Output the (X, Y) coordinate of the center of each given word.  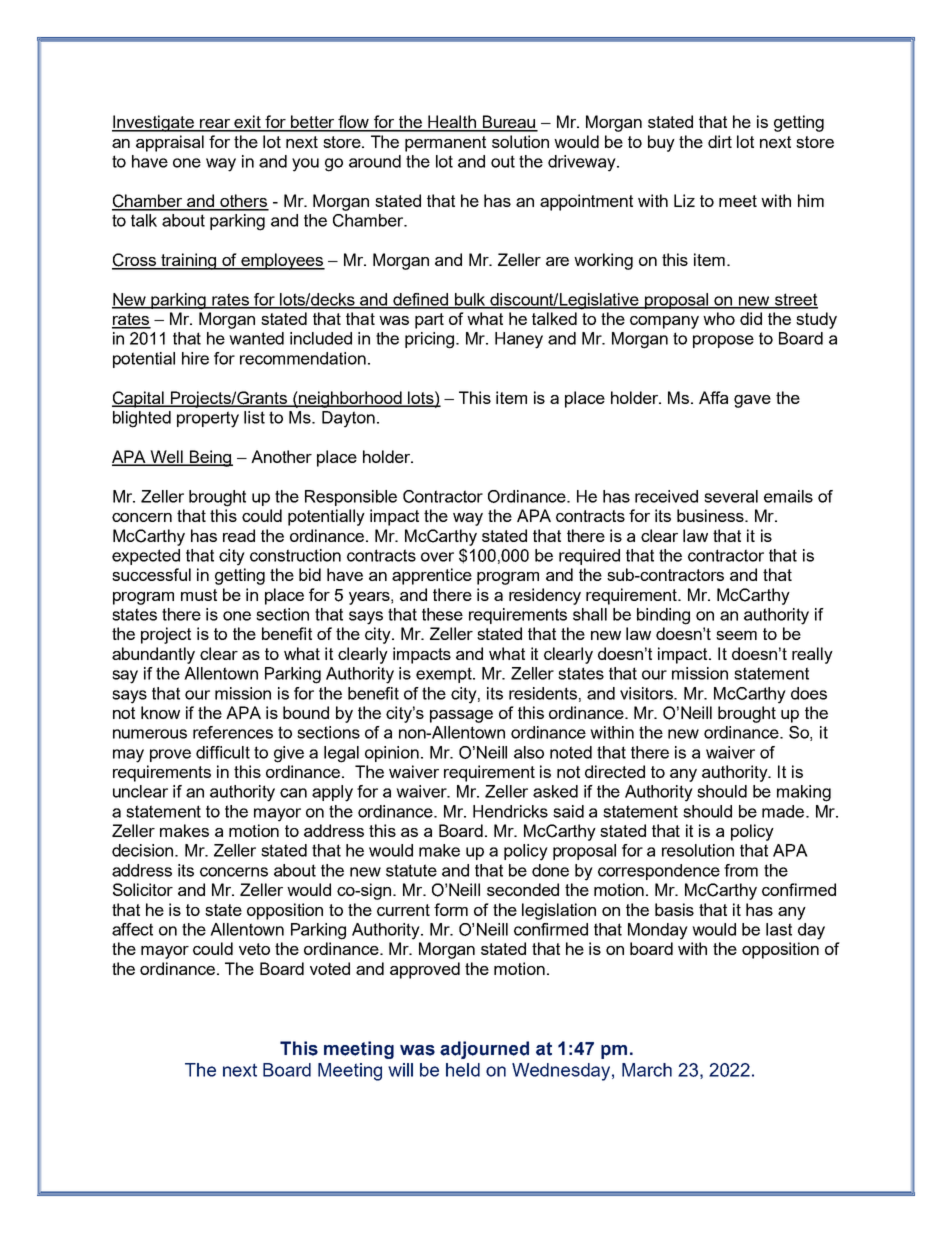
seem (736, 635)
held (463, 1070)
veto (254, 949)
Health (452, 123)
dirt (720, 141)
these (442, 614)
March (647, 1070)
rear (215, 125)
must (199, 595)
